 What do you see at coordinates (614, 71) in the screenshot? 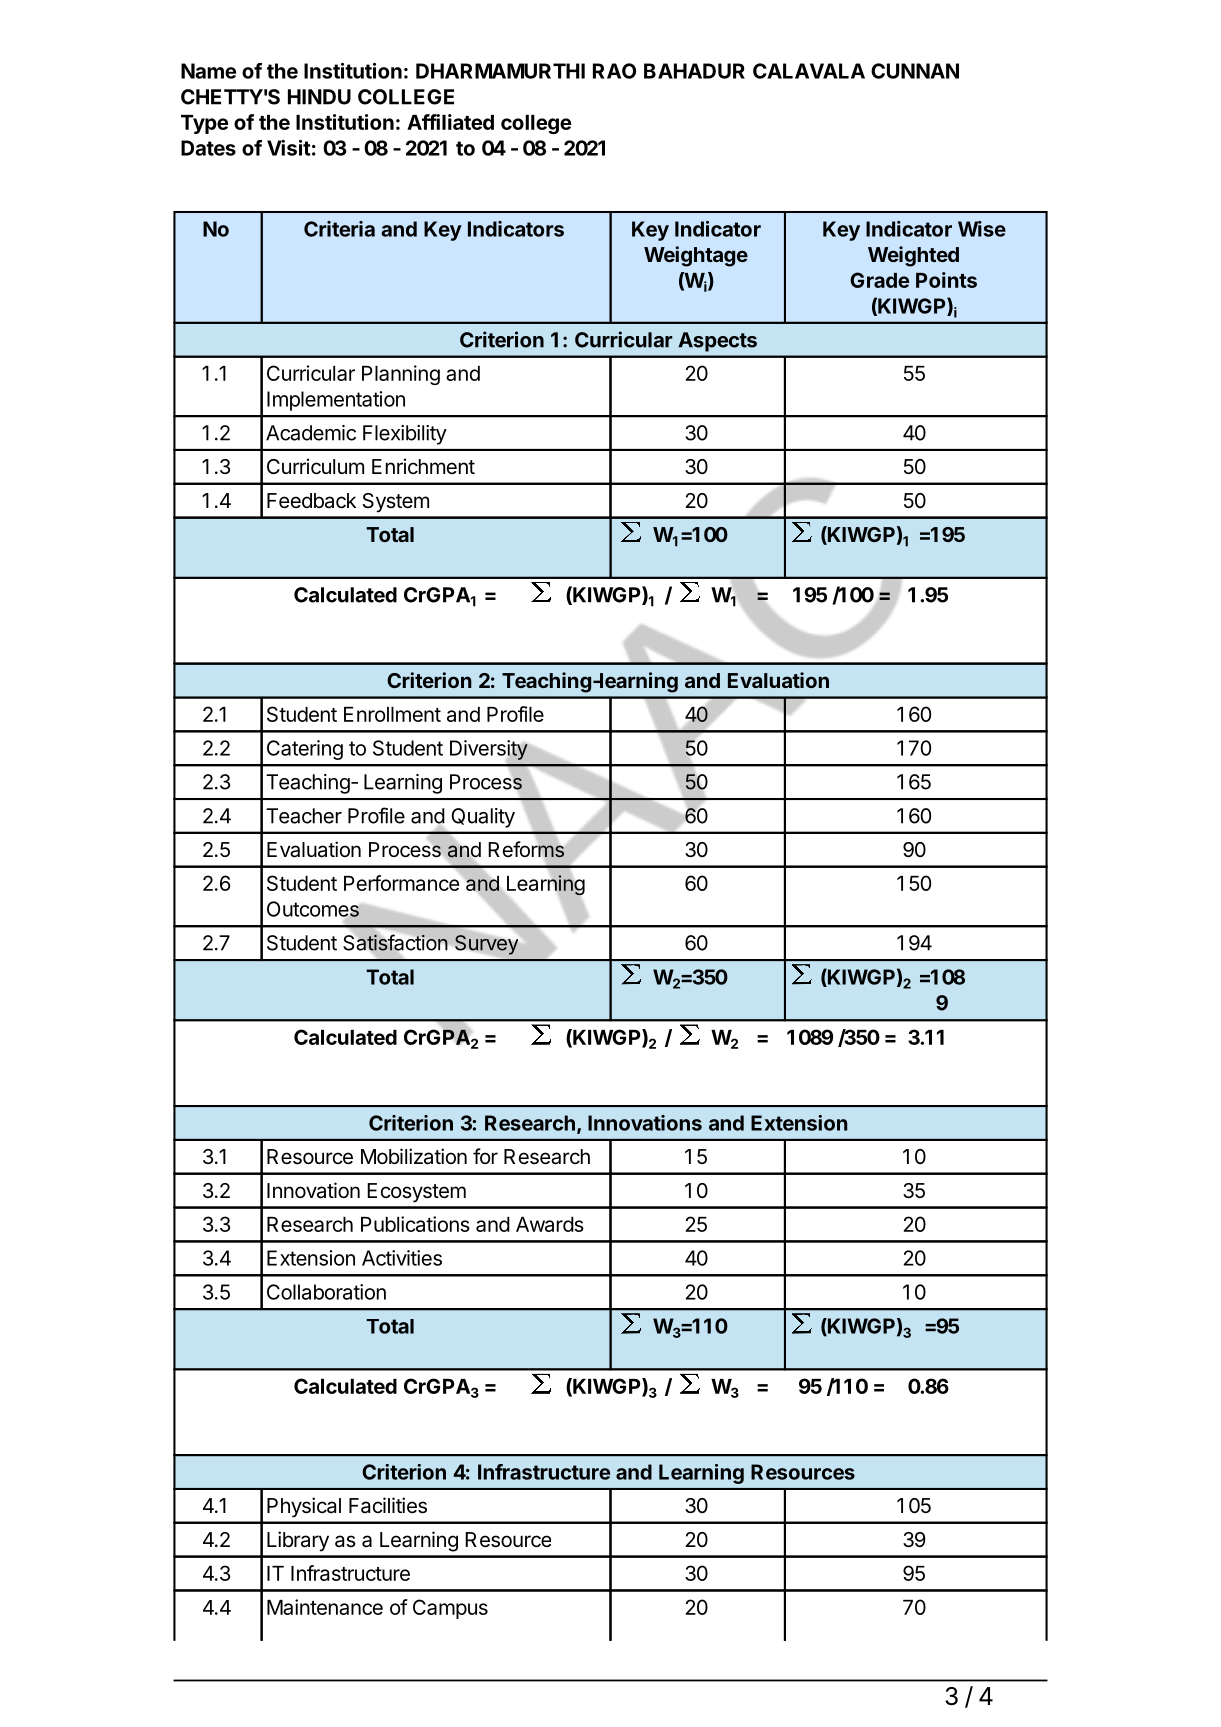
I see `RAO` at bounding box center [614, 71].
